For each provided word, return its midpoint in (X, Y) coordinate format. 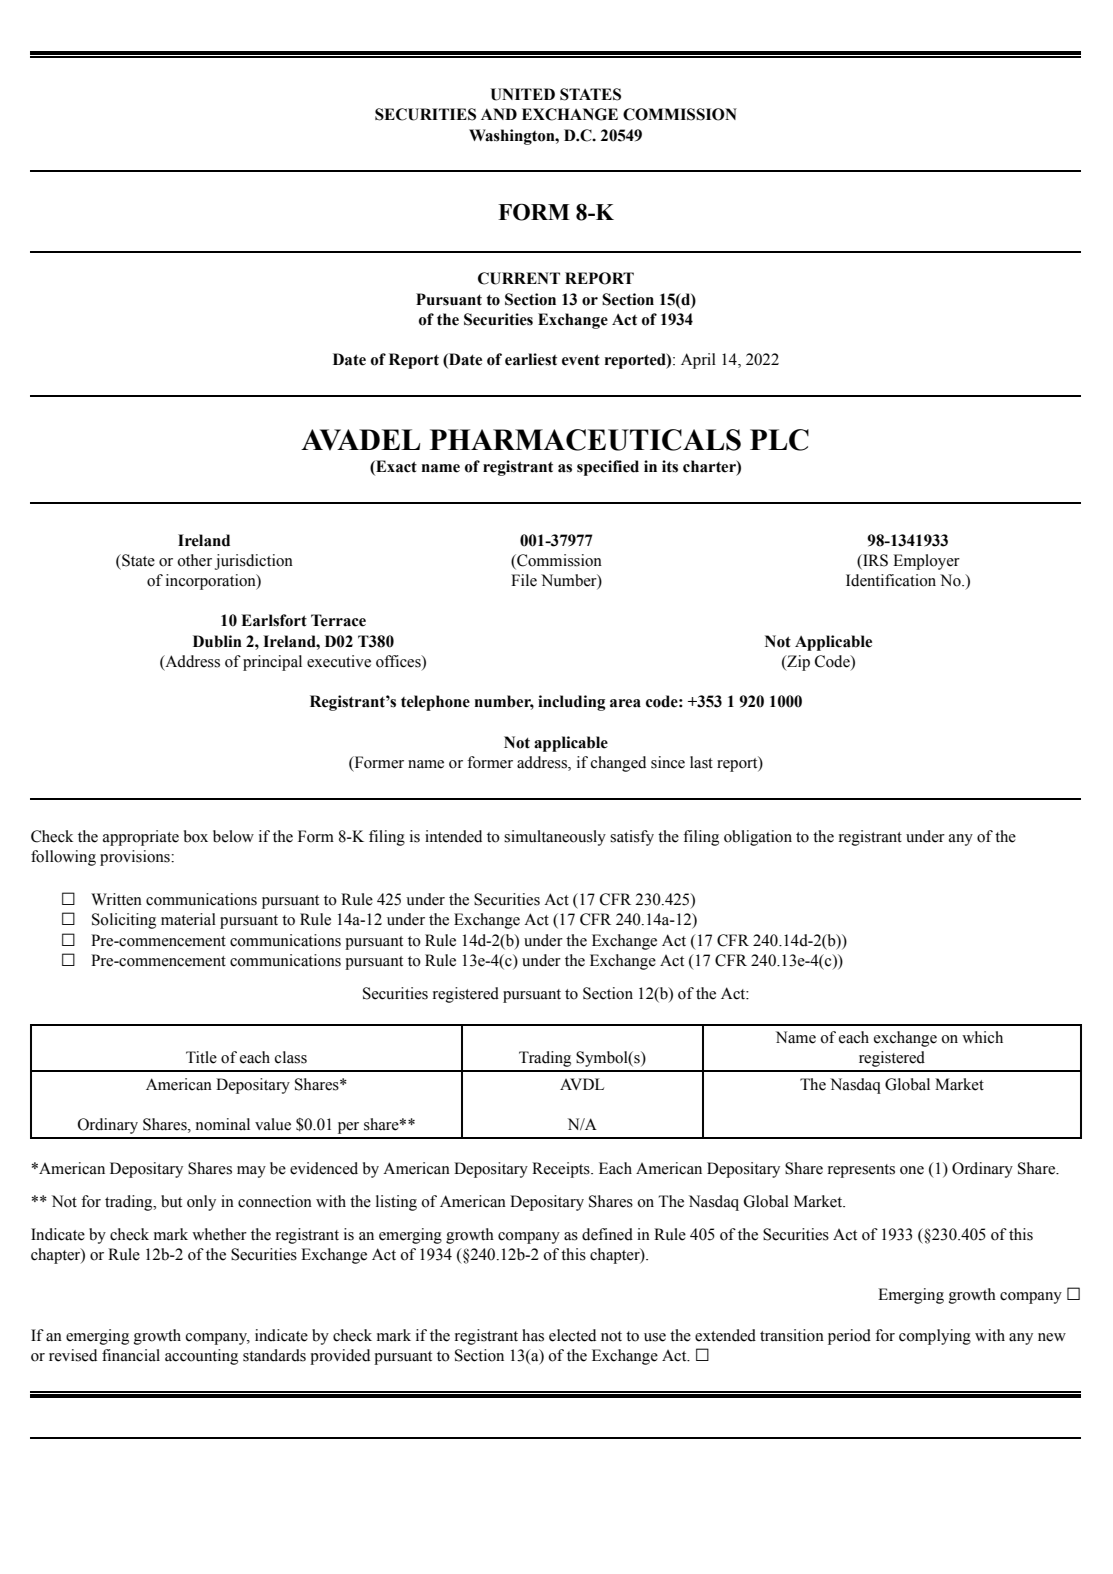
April (698, 361)
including (571, 703)
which (982, 1037)
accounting (201, 1357)
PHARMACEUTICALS (585, 440)
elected (572, 1335)
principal (272, 663)
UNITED (522, 94)
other (194, 560)
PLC (779, 440)
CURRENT (519, 278)
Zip (797, 663)
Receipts (562, 1170)
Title (201, 1057)
